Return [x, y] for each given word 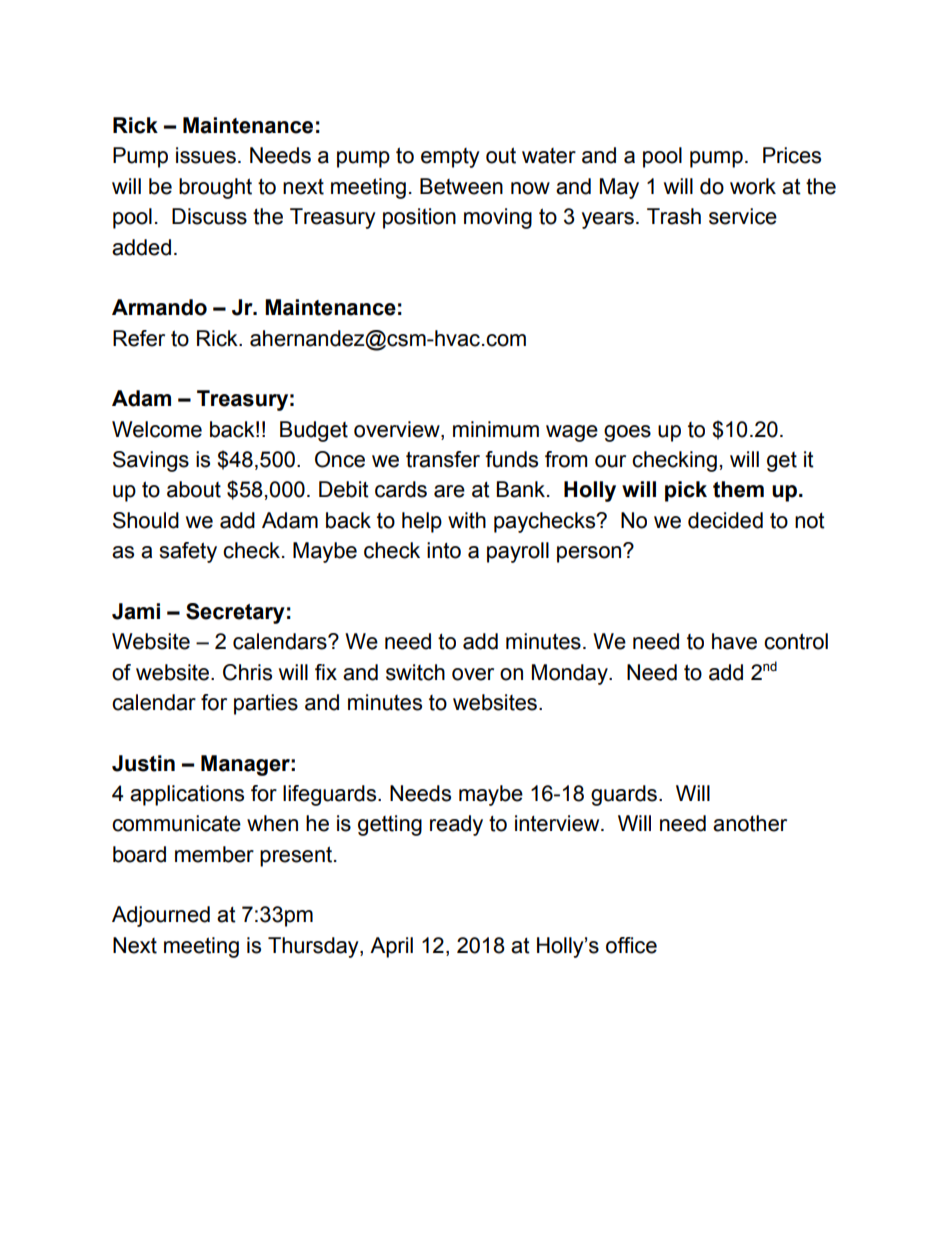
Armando [159, 307]
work [753, 186]
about [194, 489]
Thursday [314, 947]
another [750, 823]
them [738, 489]
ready [456, 825]
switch [415, 672]
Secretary [235, 613]
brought [215, 188]
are [449, 491]
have [734, 641]
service [743, 216]
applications [187, 795]
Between [461, 186]
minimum [496, 429]
